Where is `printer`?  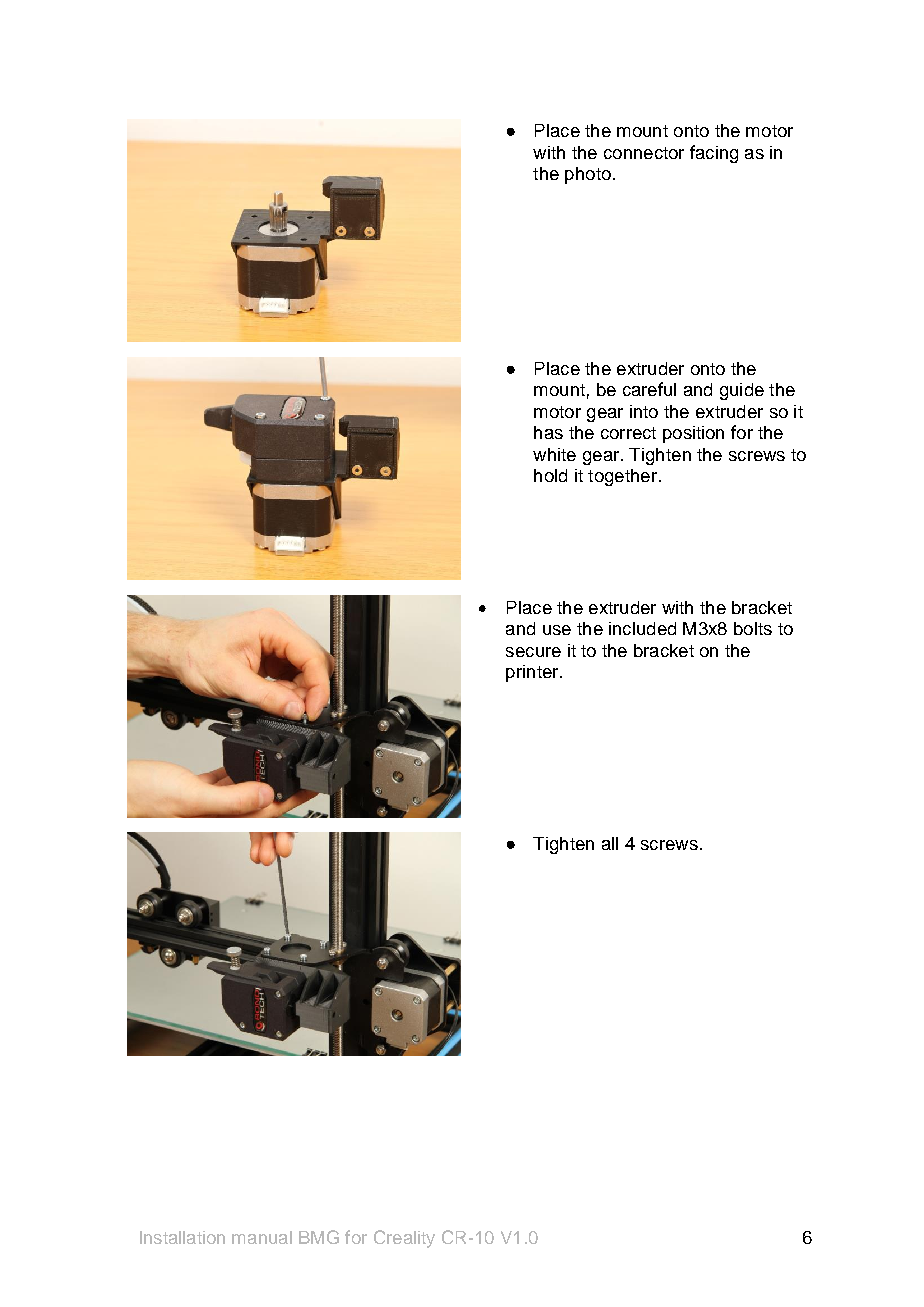
printer is located at coordinates (533, 673).
